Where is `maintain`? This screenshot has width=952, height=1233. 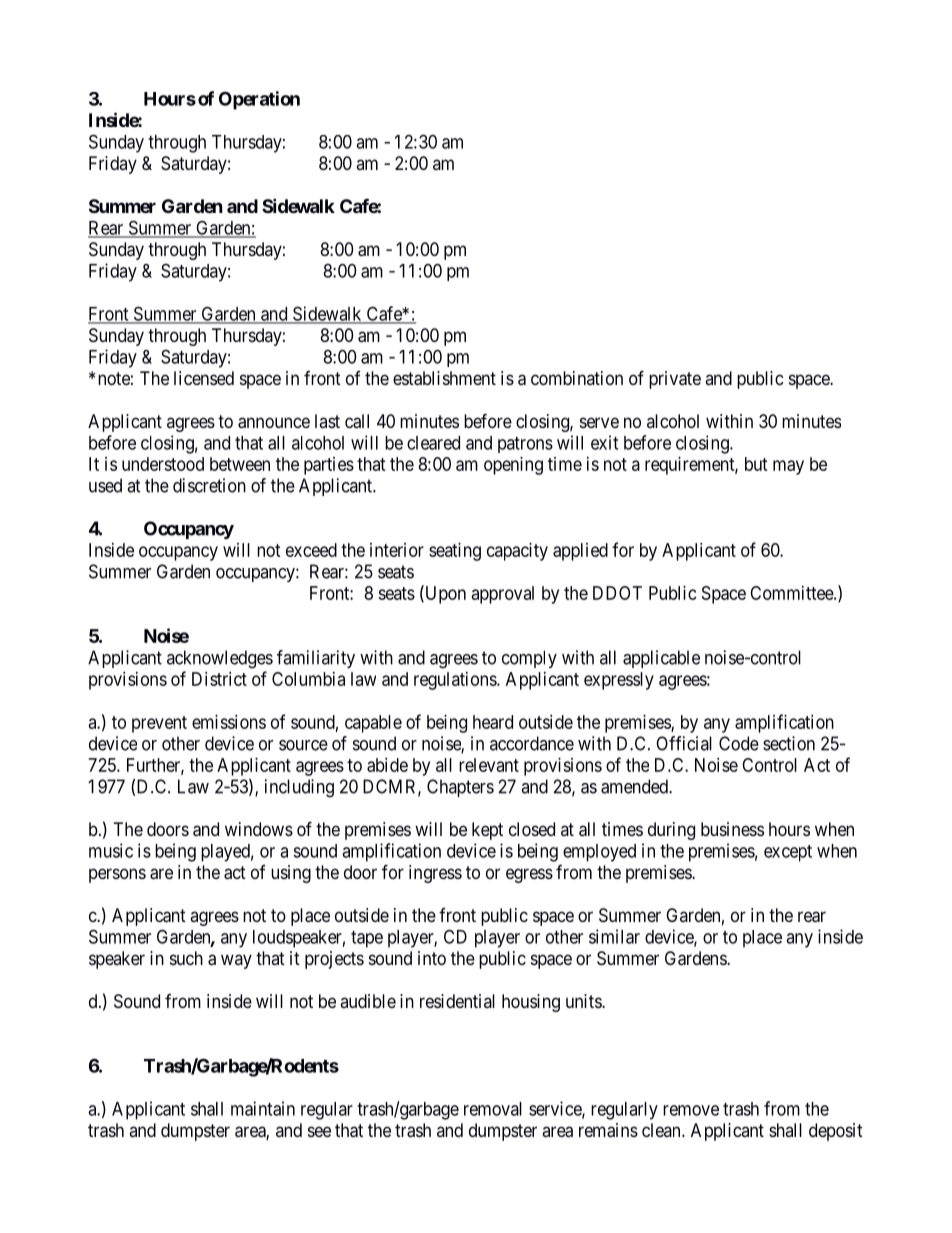 maintain is located at coordinates (263, 1108).
